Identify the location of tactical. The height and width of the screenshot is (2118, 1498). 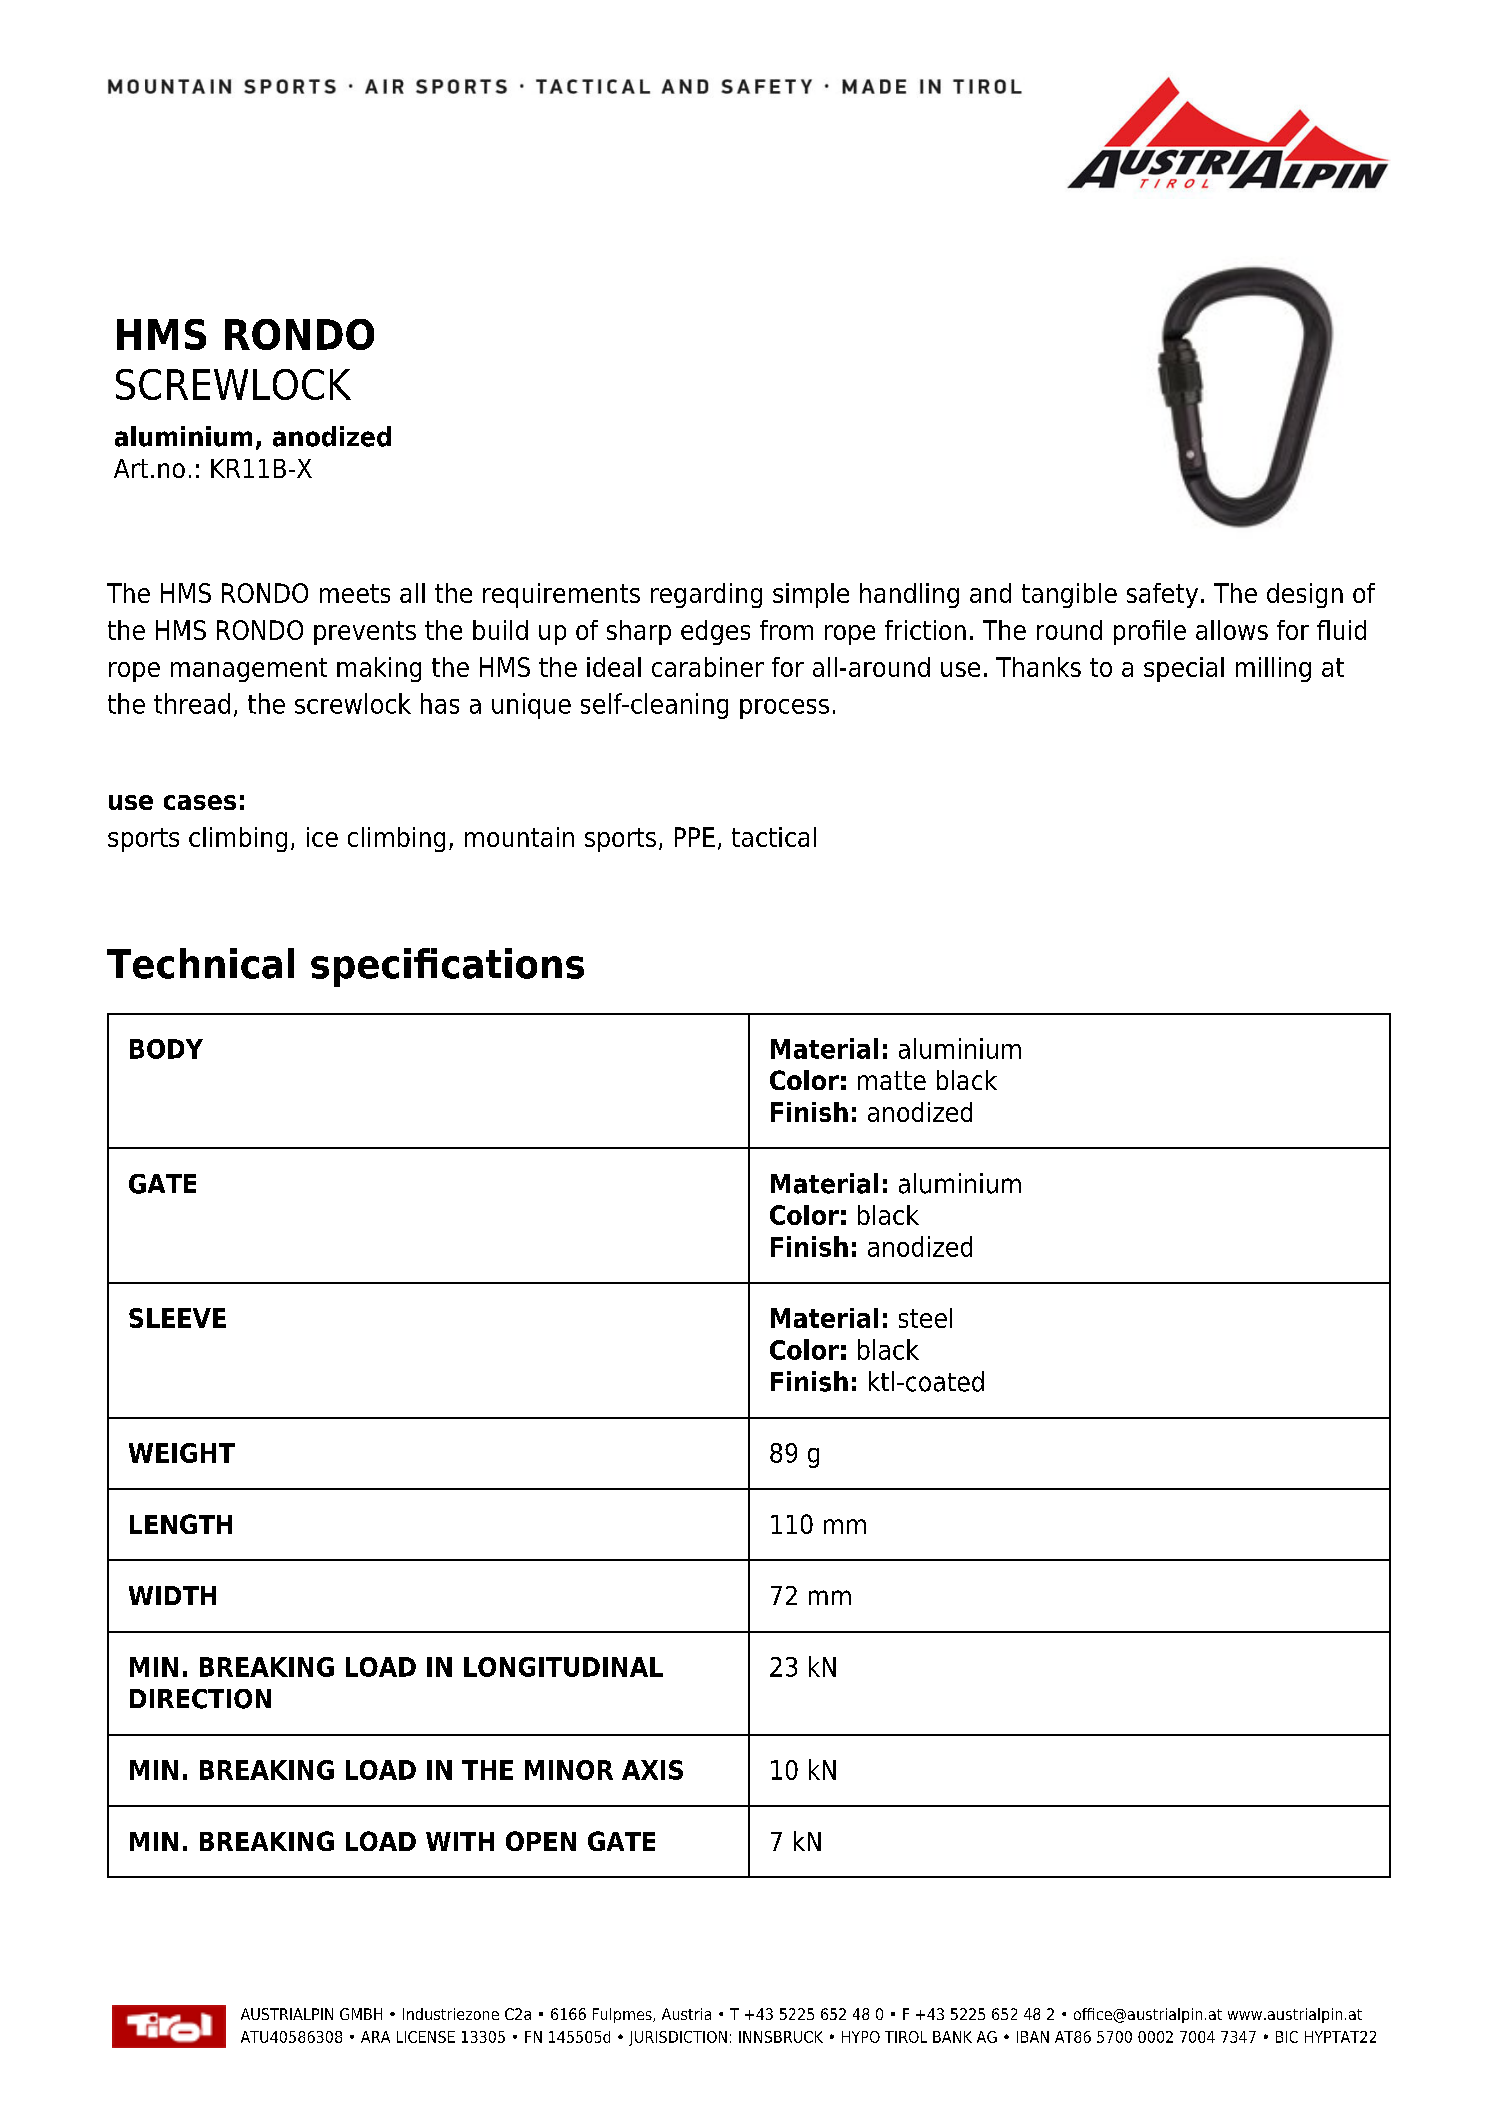
(774, 837).
